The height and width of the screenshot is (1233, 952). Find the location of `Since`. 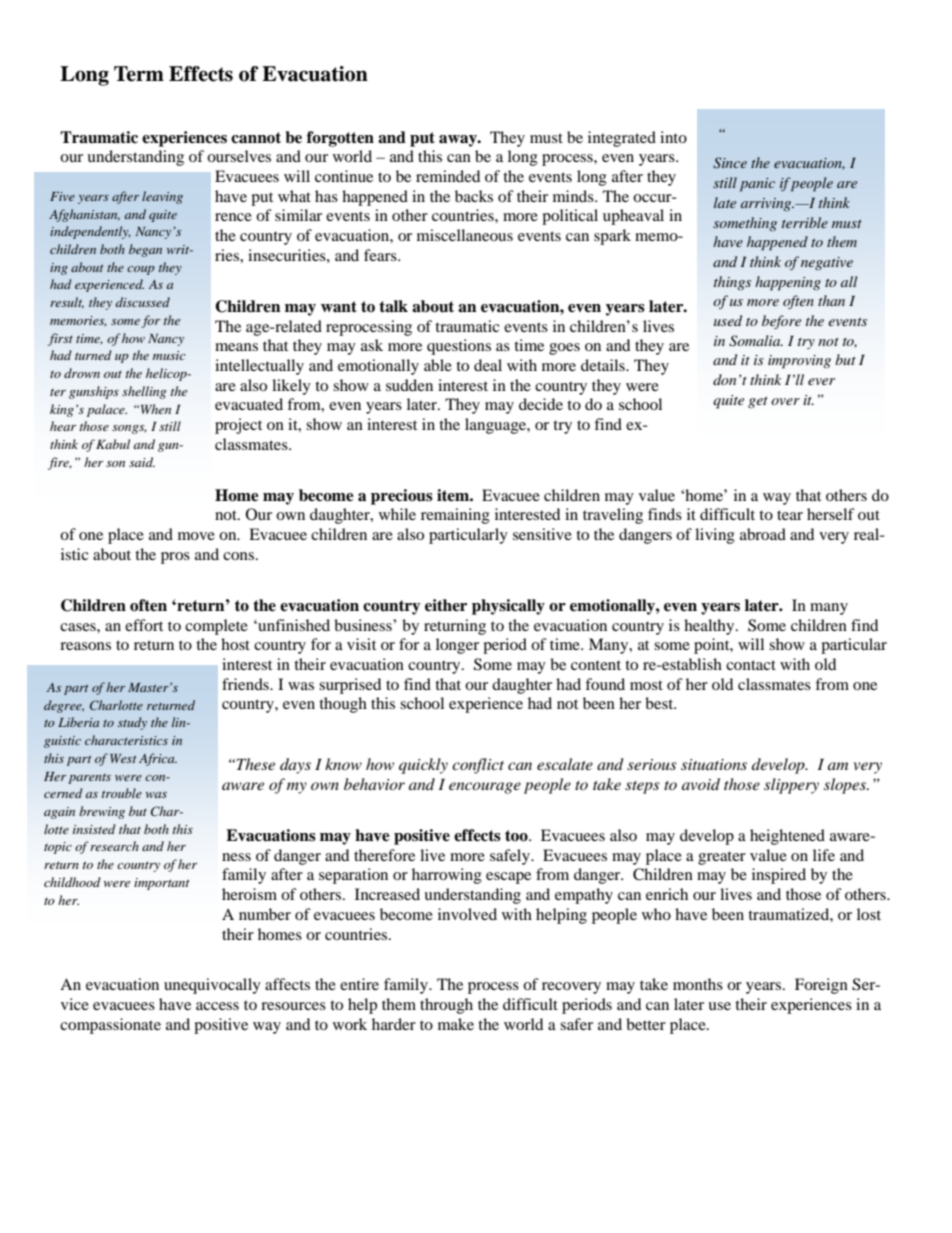

Since is located at coordinates (730, 163).
